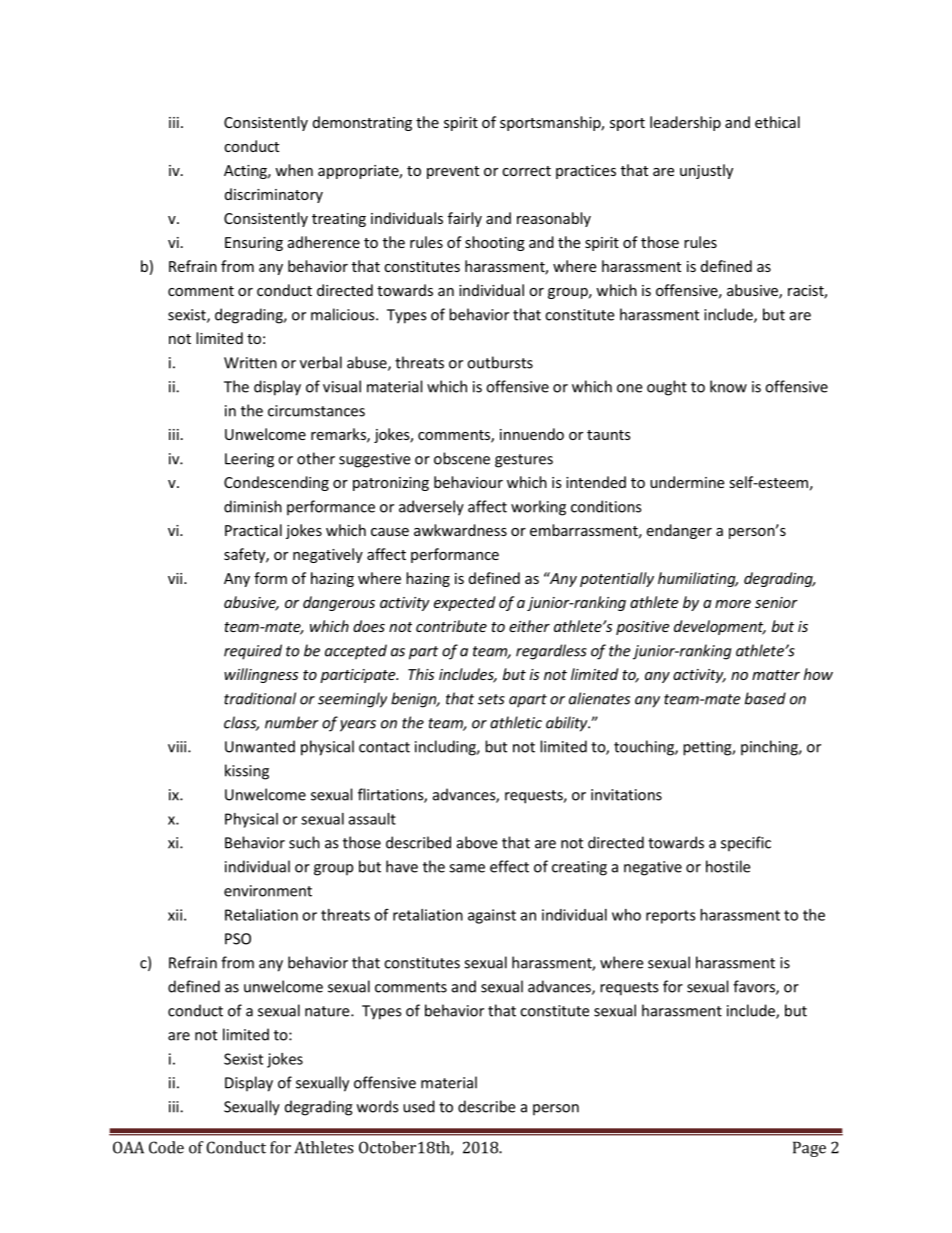  Describe the element at coordinates (249, 460) in the document. I see `Leering` at that location.
